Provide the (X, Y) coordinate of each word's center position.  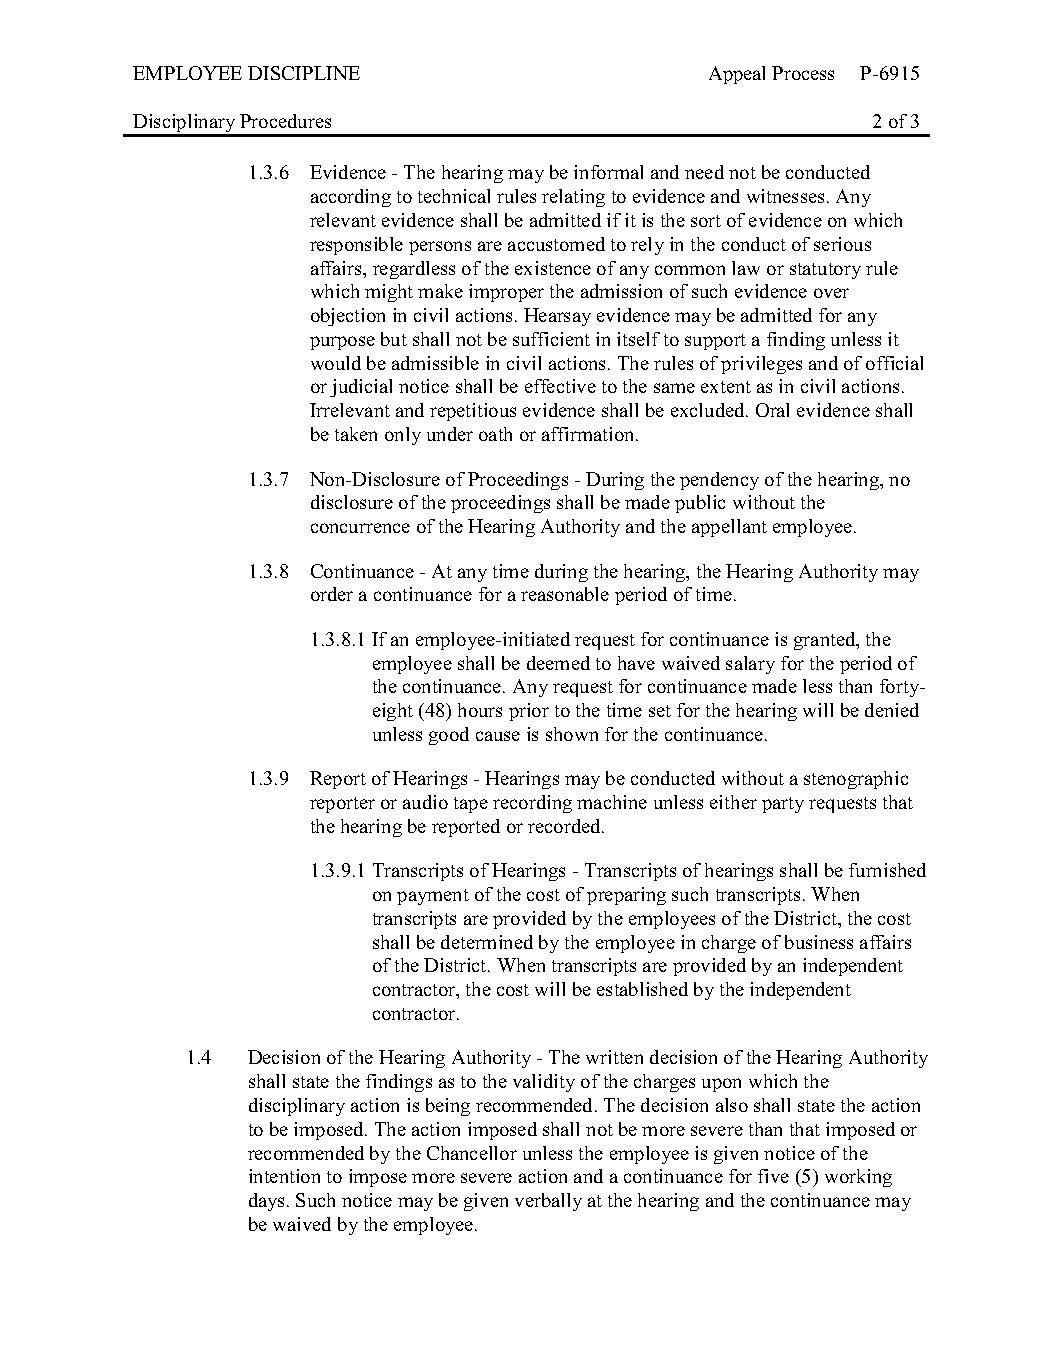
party (783, 805)
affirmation (589, 434)
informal (608, 172)
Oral (772, 410)
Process (803, 73)
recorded (565, 826)
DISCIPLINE (304, 73)
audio (425, 802)
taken (356, 434)
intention (284, 1176)
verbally (548, 1202)
